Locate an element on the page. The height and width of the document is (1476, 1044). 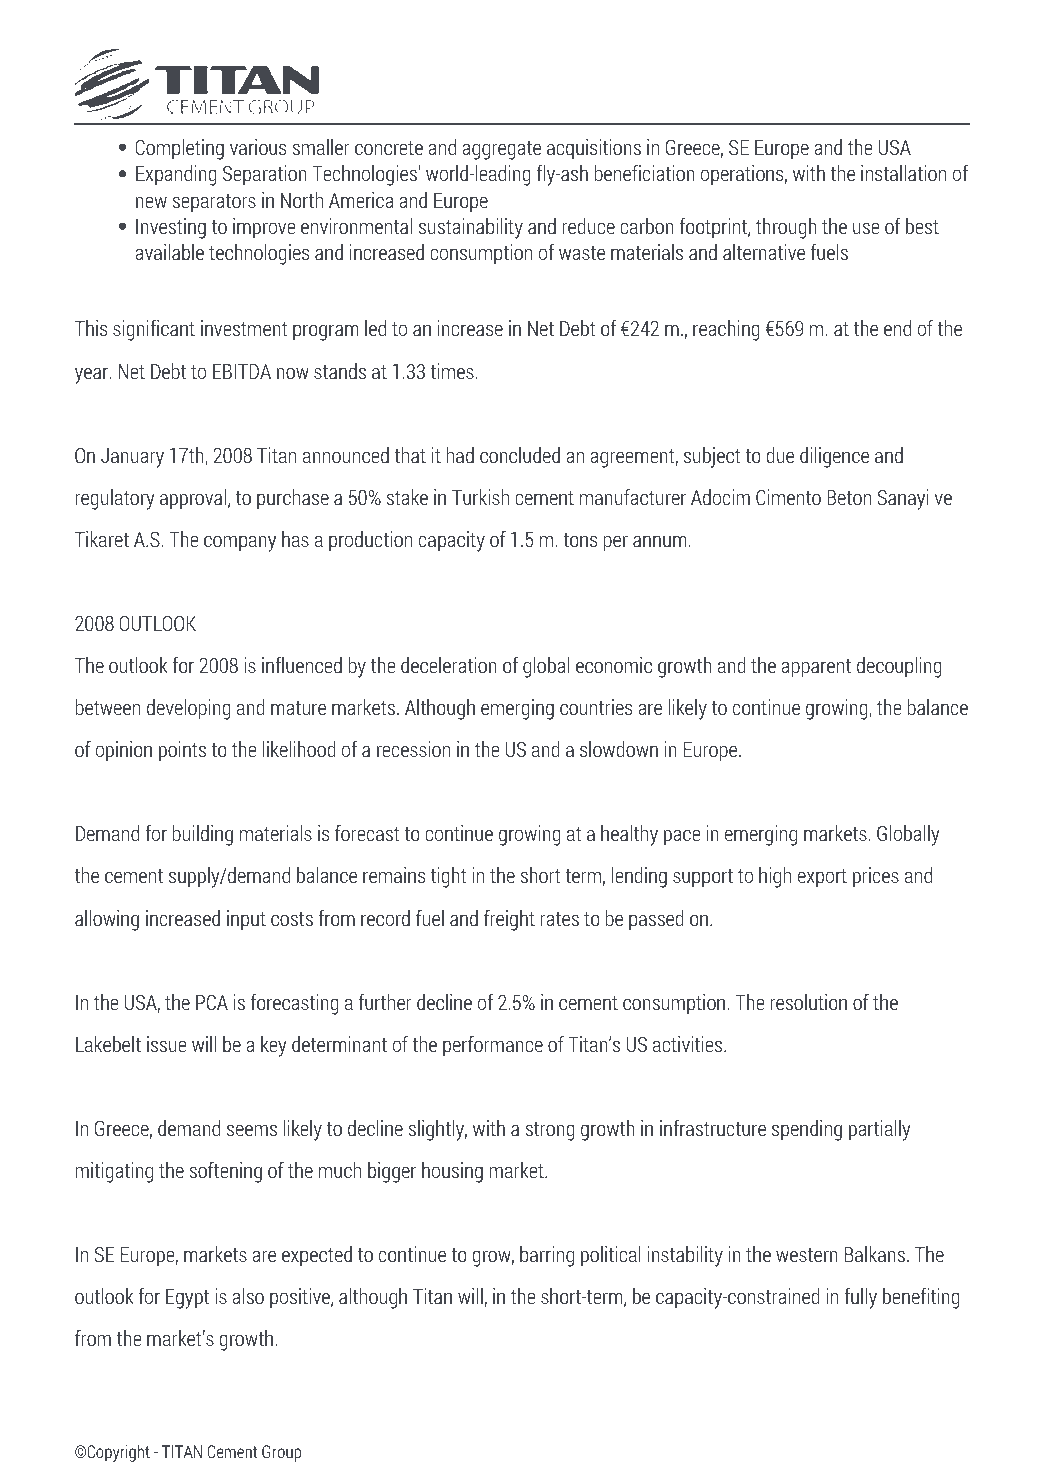
spending is located at coordinates (807, 1130).
